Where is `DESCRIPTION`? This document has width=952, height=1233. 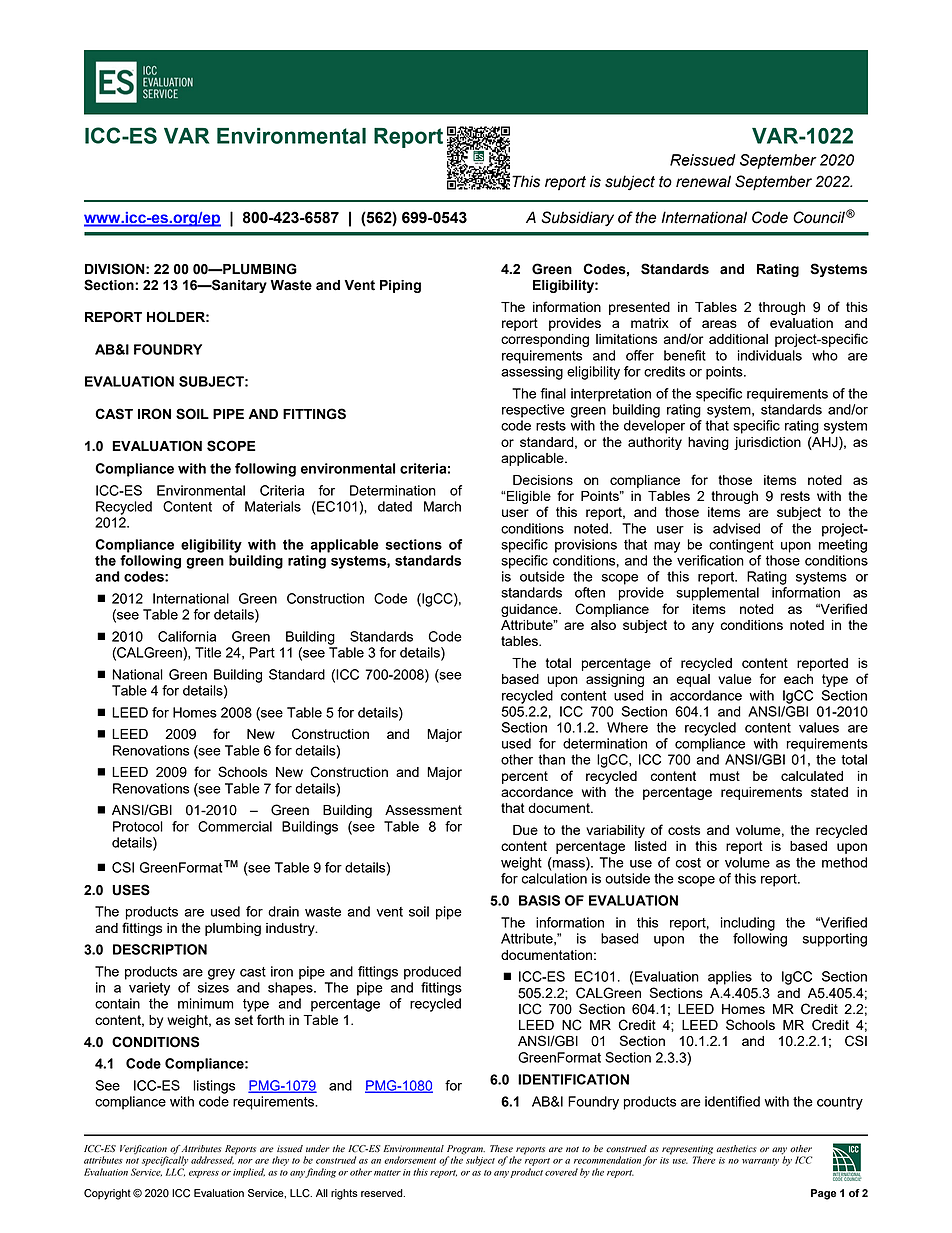 DESCRIPTION is located at coordinates (160, 949).
